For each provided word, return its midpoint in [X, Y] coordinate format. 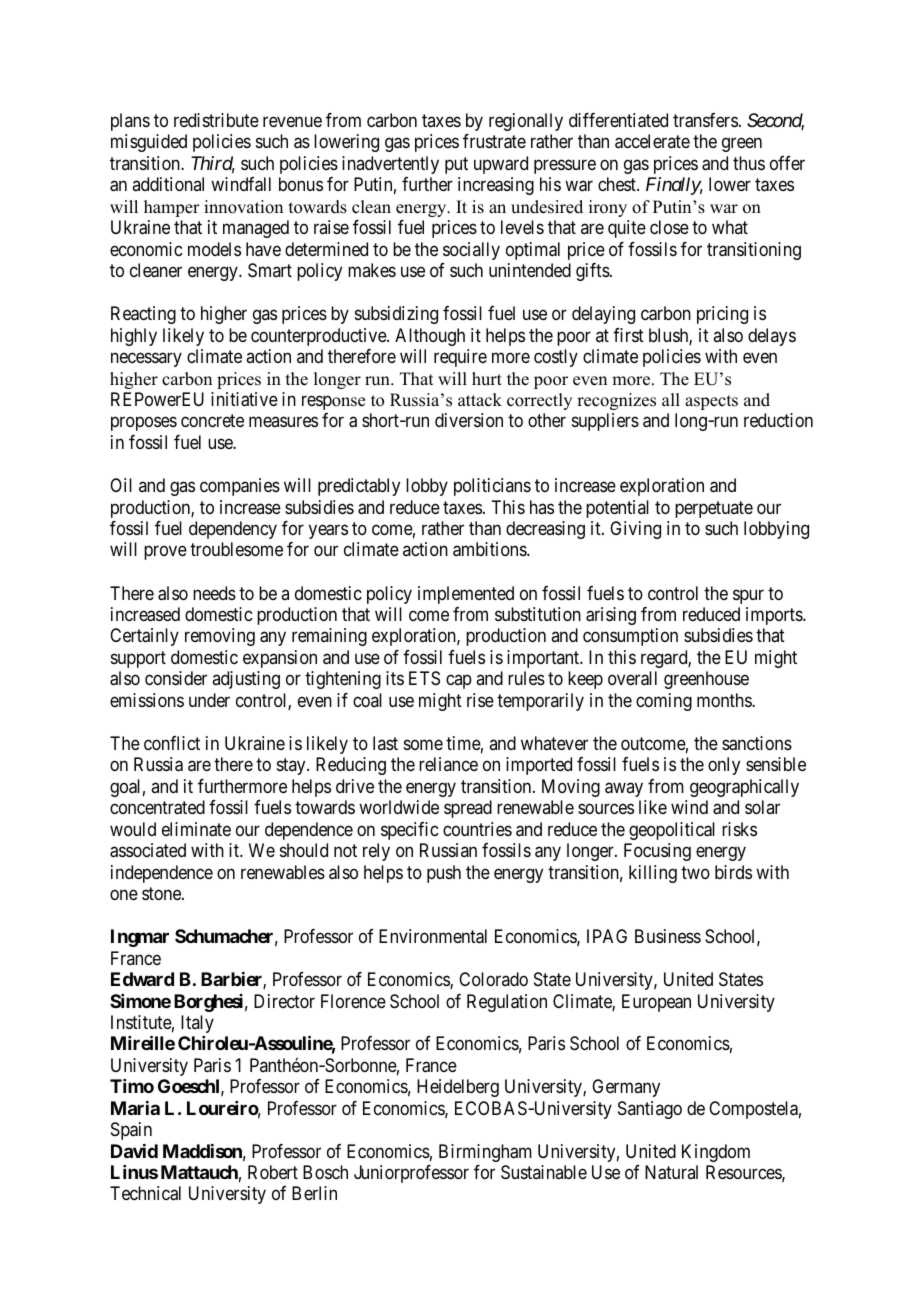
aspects [711, 402]
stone [162, 893]
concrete [212, 421]
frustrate [494, 141]
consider [176, 678]
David [134, 1151]
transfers [705, 120]
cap [459, 682]
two [695, 872]
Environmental [433, 936]
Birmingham [485, 1153]
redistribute [216, 120]
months [725, 700]
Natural [671, 1172]
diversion [469, 420]
